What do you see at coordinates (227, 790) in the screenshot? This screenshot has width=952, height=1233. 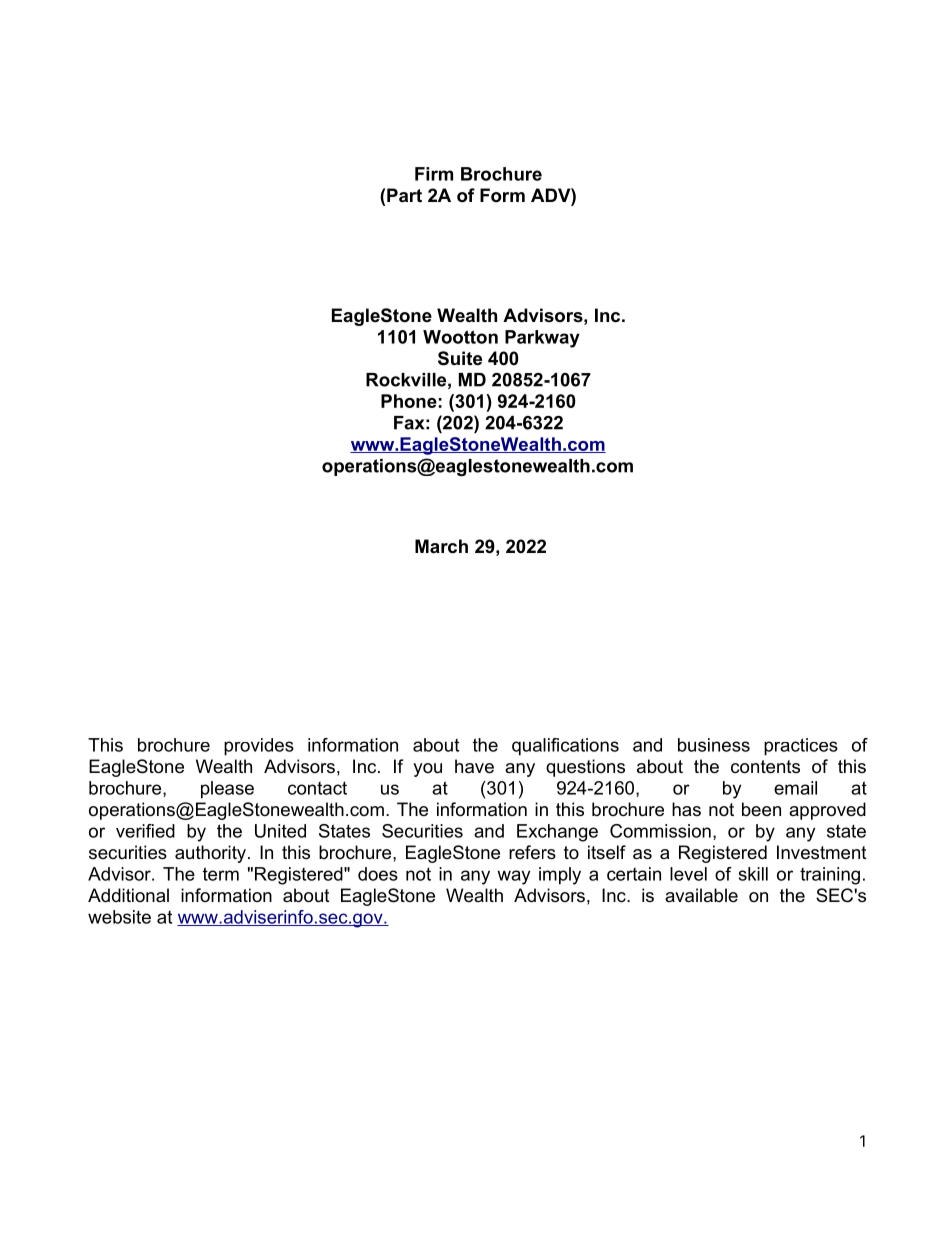 I see `please` at bounding box center [227, 790].
